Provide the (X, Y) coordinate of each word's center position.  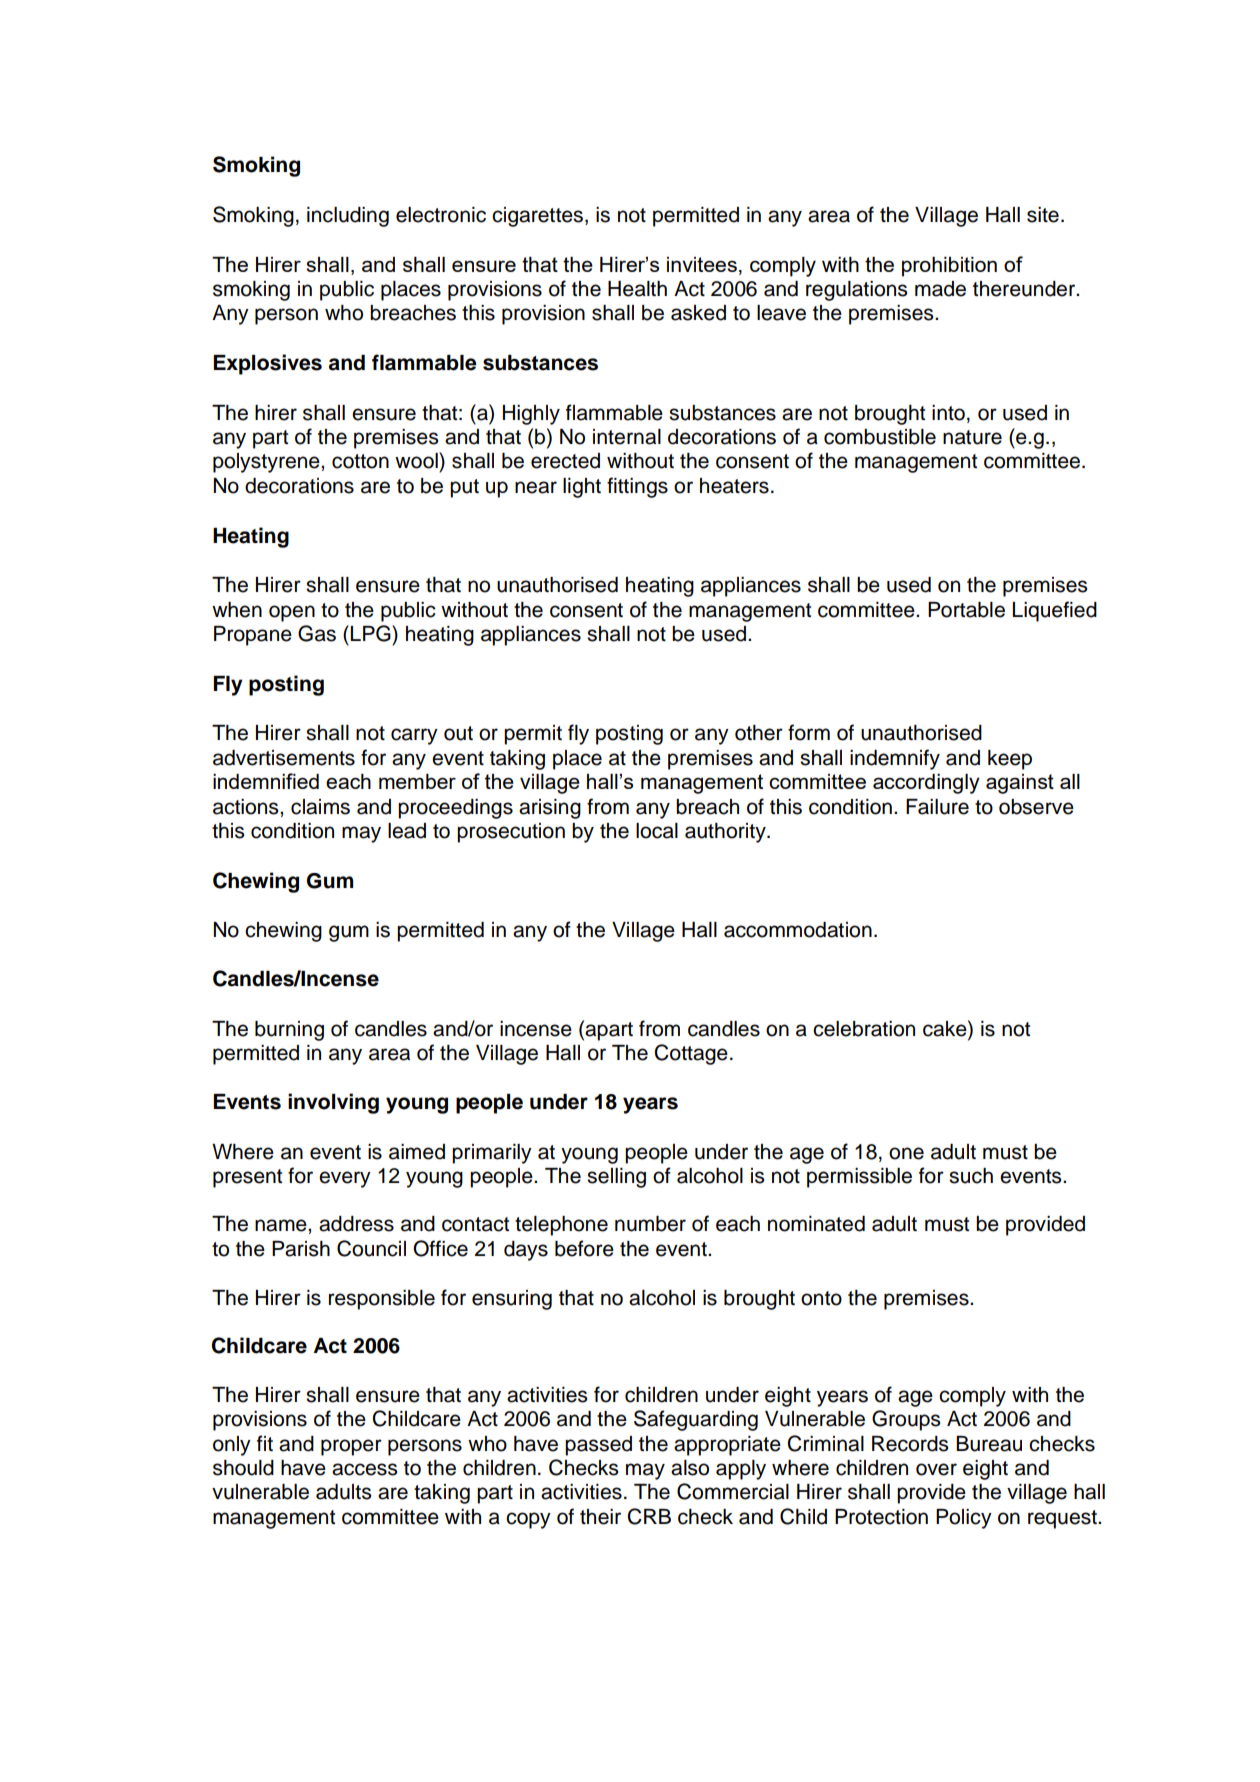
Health (637, 289)
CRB (649, 1516)
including (348, 217)
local (657, 831)
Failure (937, 807)
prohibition (949, 267)
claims (320, 807)
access (364, 1469)
